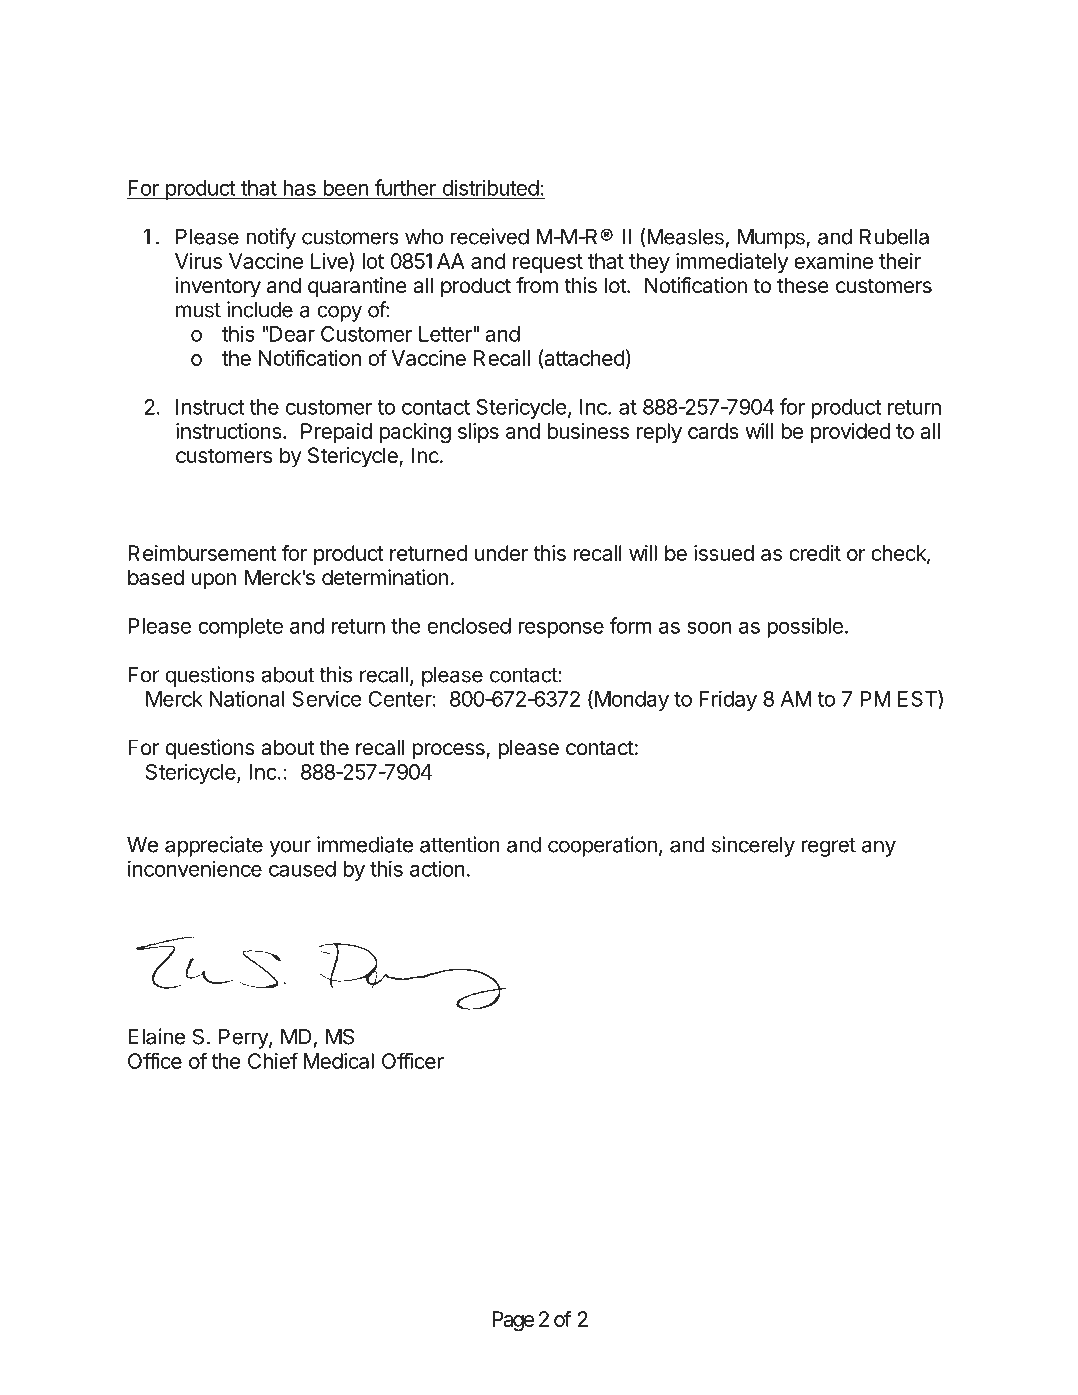 This screenshot has height=1395, width=1078. Describe the element at coordinates (728, 700) in the screenshot. I see `Friday` at that location.
